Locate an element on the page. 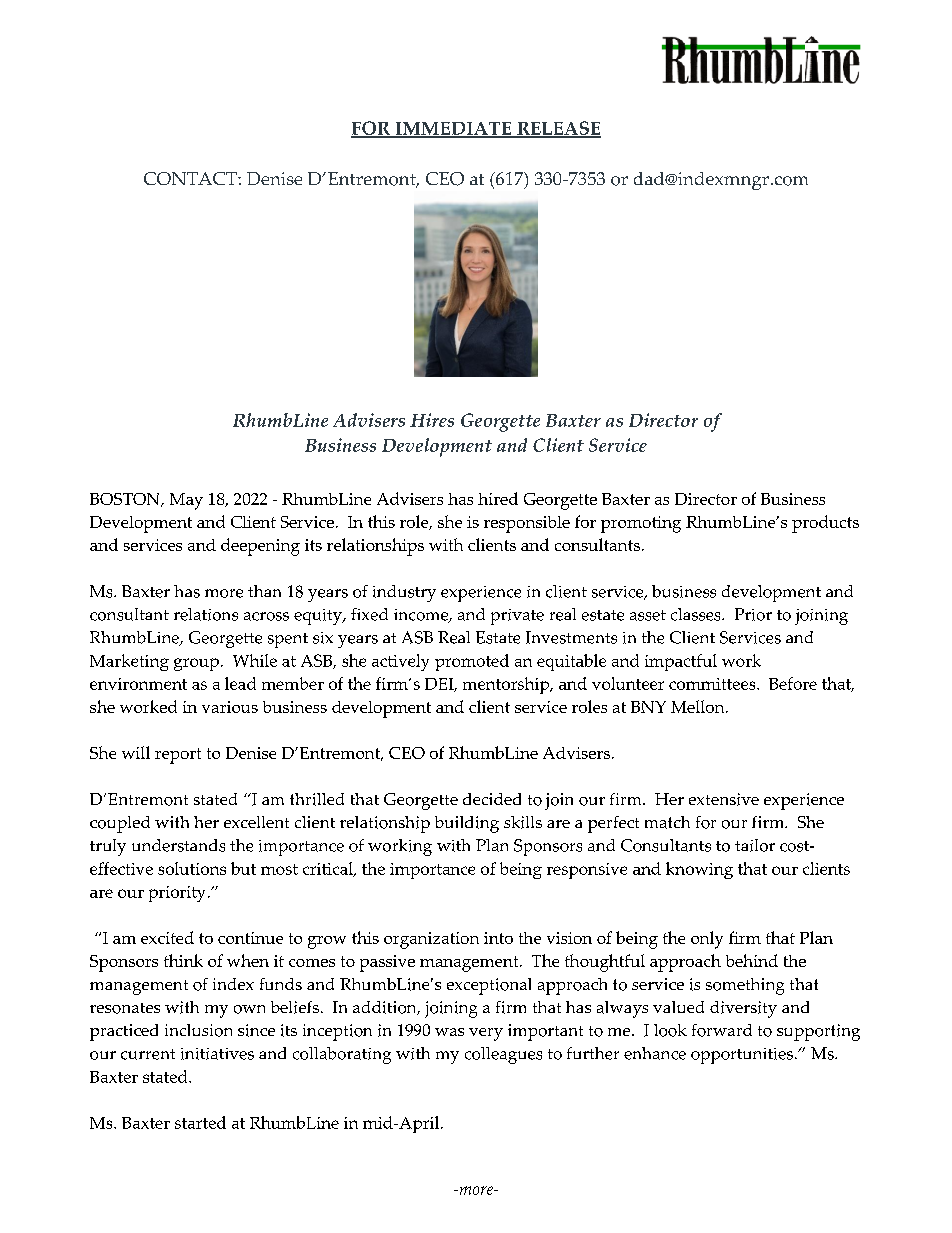 Image resolution: width=952 pixels, height=1233 pixels. opportunities is located at coordinates (743, 1056).
